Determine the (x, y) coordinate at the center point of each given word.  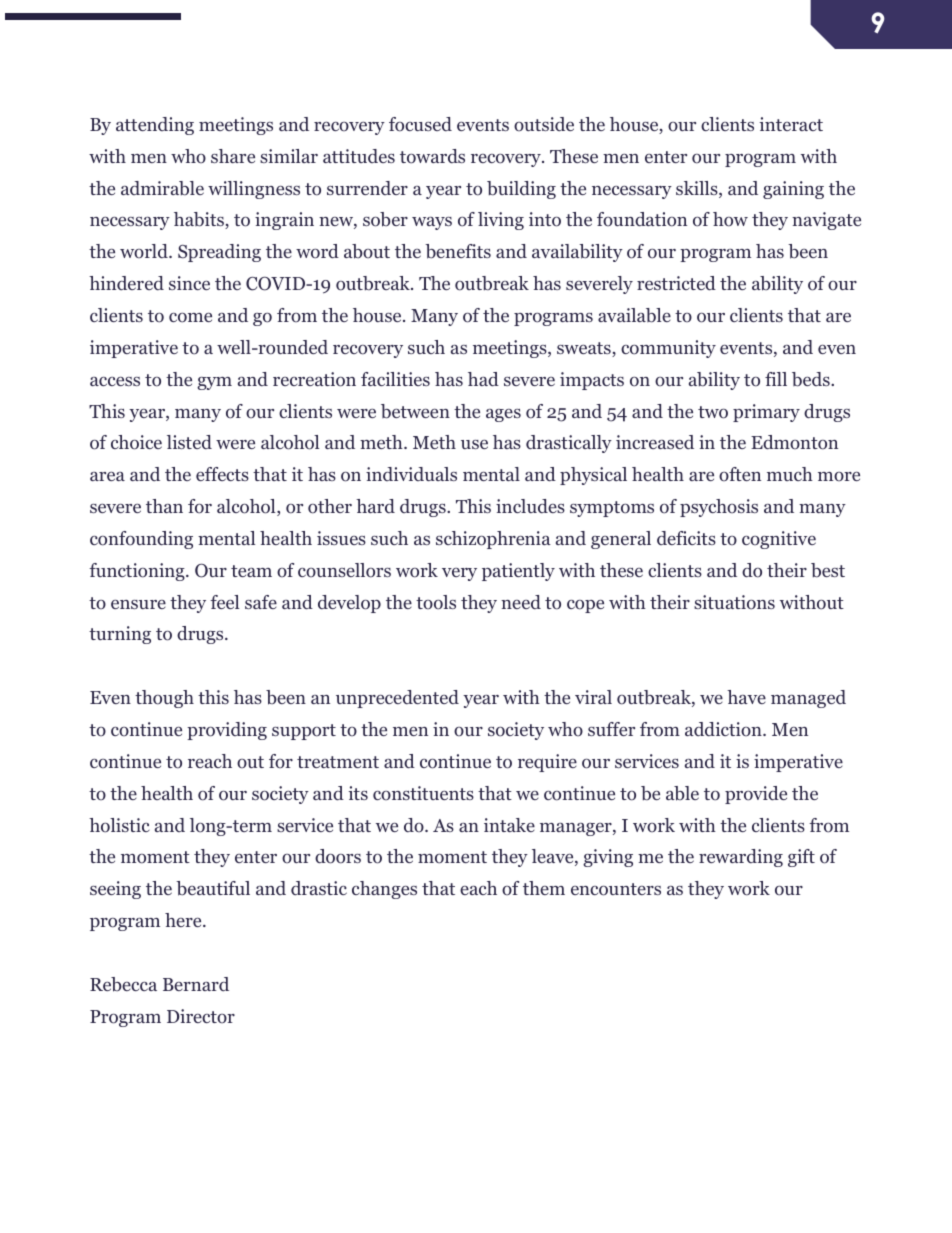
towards (432, 156)
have (746, 697)
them (544, 888)
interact (791, 124)
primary (766, 413)
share (233, 156)
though (164, 699)
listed (189, 442)
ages (503, 415)
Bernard (196, 984)
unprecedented (397, 699)
